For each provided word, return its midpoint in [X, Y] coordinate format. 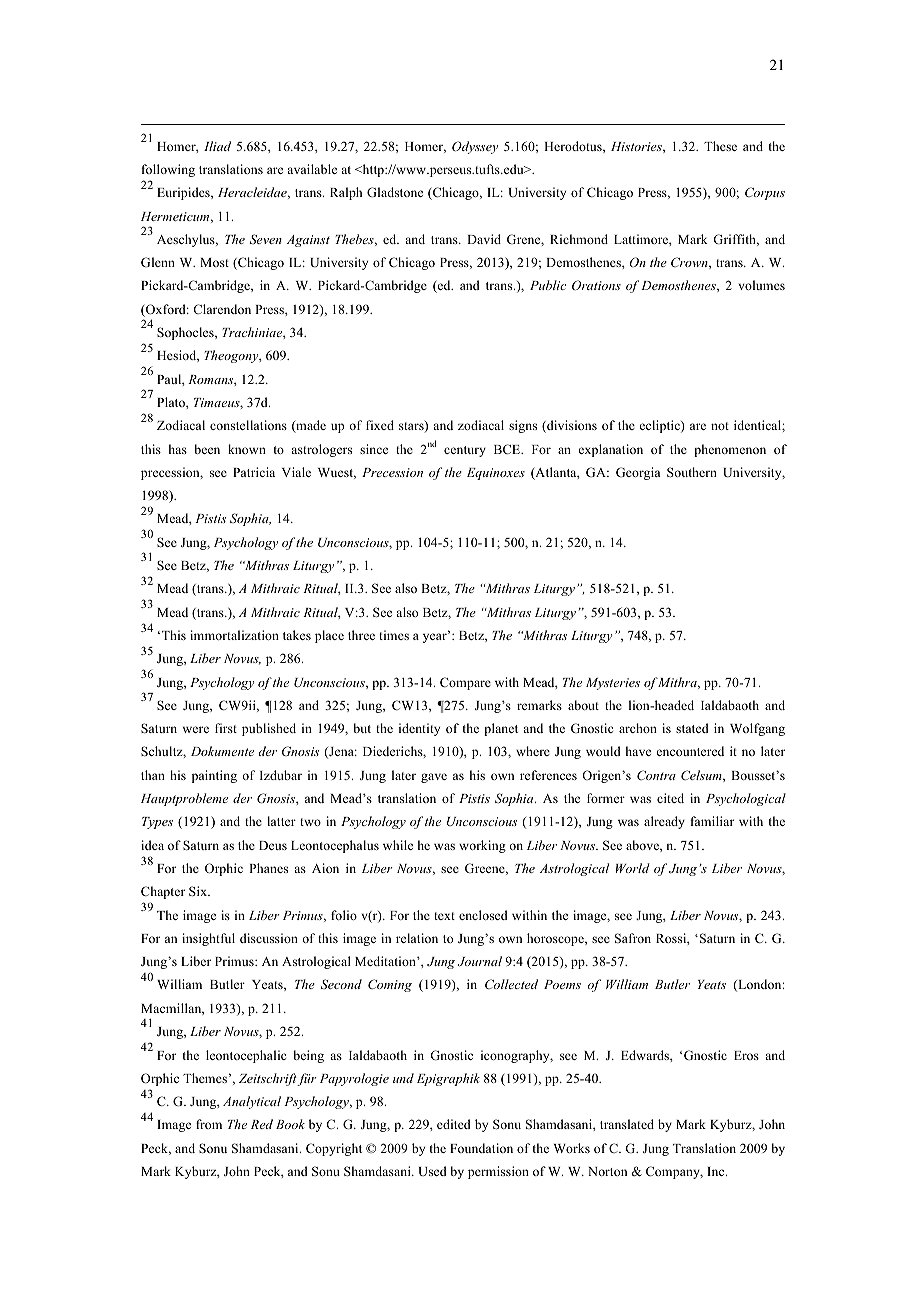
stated [692, 728]
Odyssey [475, 147]
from [209, 1124]
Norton [607, 1171]
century [465, 451]
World [633, 868]
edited [454, 1124]
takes [297, 635]
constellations [248, 425]
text [444, 916]
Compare [465, 683]
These [720, 146]
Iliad [217, 146]
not [720, 426]
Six [199, 891]
